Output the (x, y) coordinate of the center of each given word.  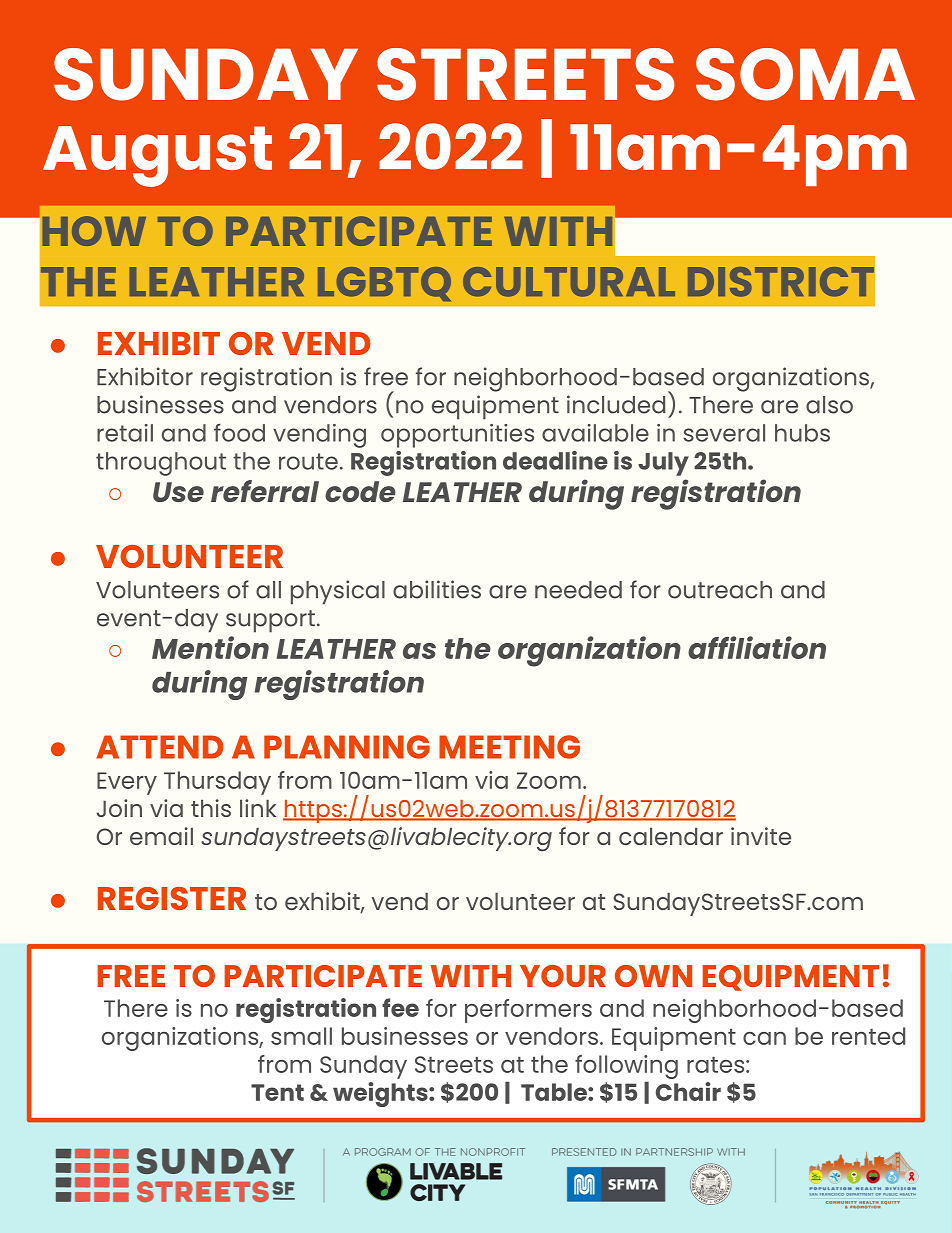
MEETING (509, 747)
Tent (277, 1092)
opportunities (457, 436)
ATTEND (160, 747)
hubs (802, 433)
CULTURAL (569, 282)
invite (761, 836)
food (239, 432)
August (157, 156)
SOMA (805, 74)
